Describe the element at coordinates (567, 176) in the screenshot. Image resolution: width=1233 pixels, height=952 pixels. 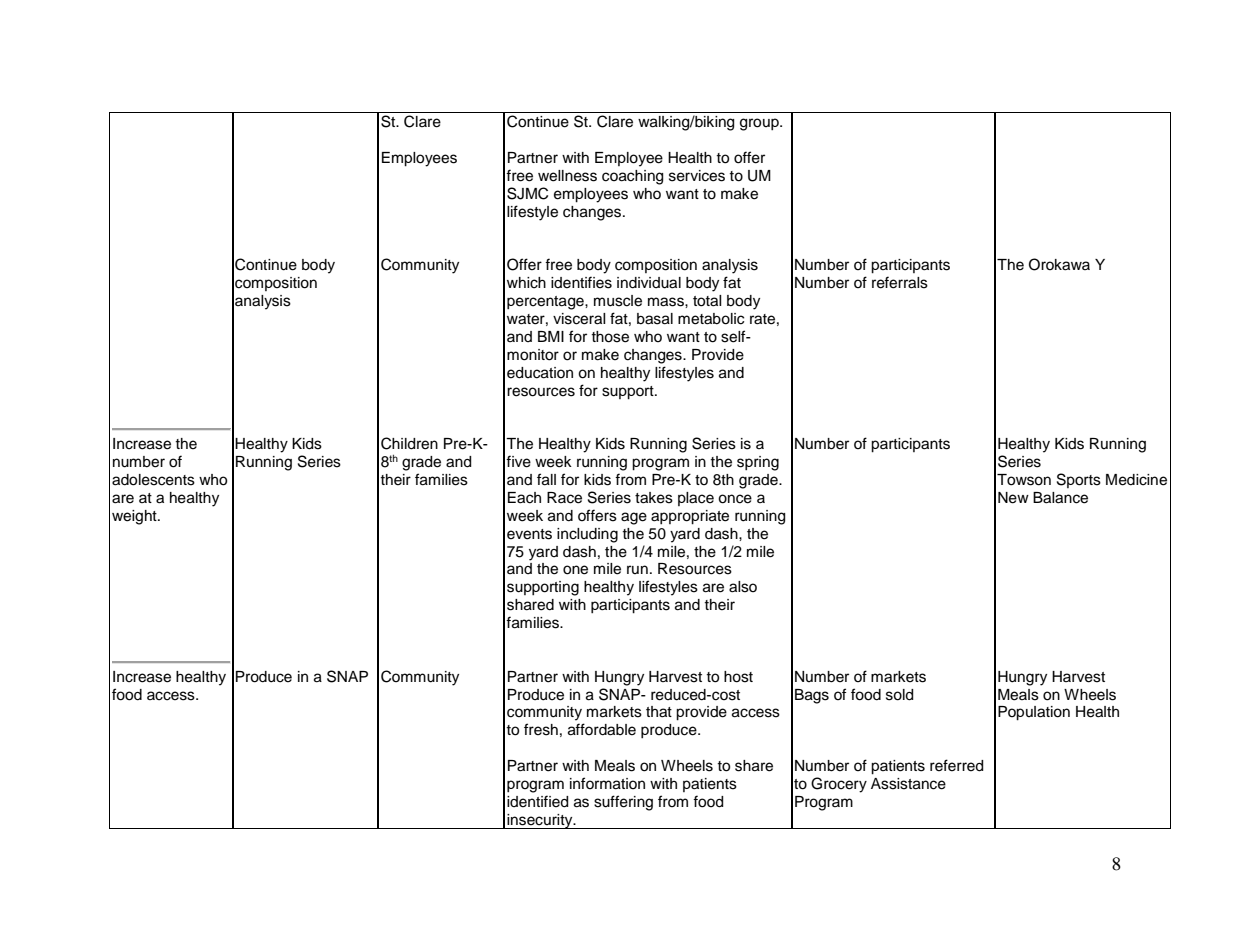
I see `wellness` at that location.
